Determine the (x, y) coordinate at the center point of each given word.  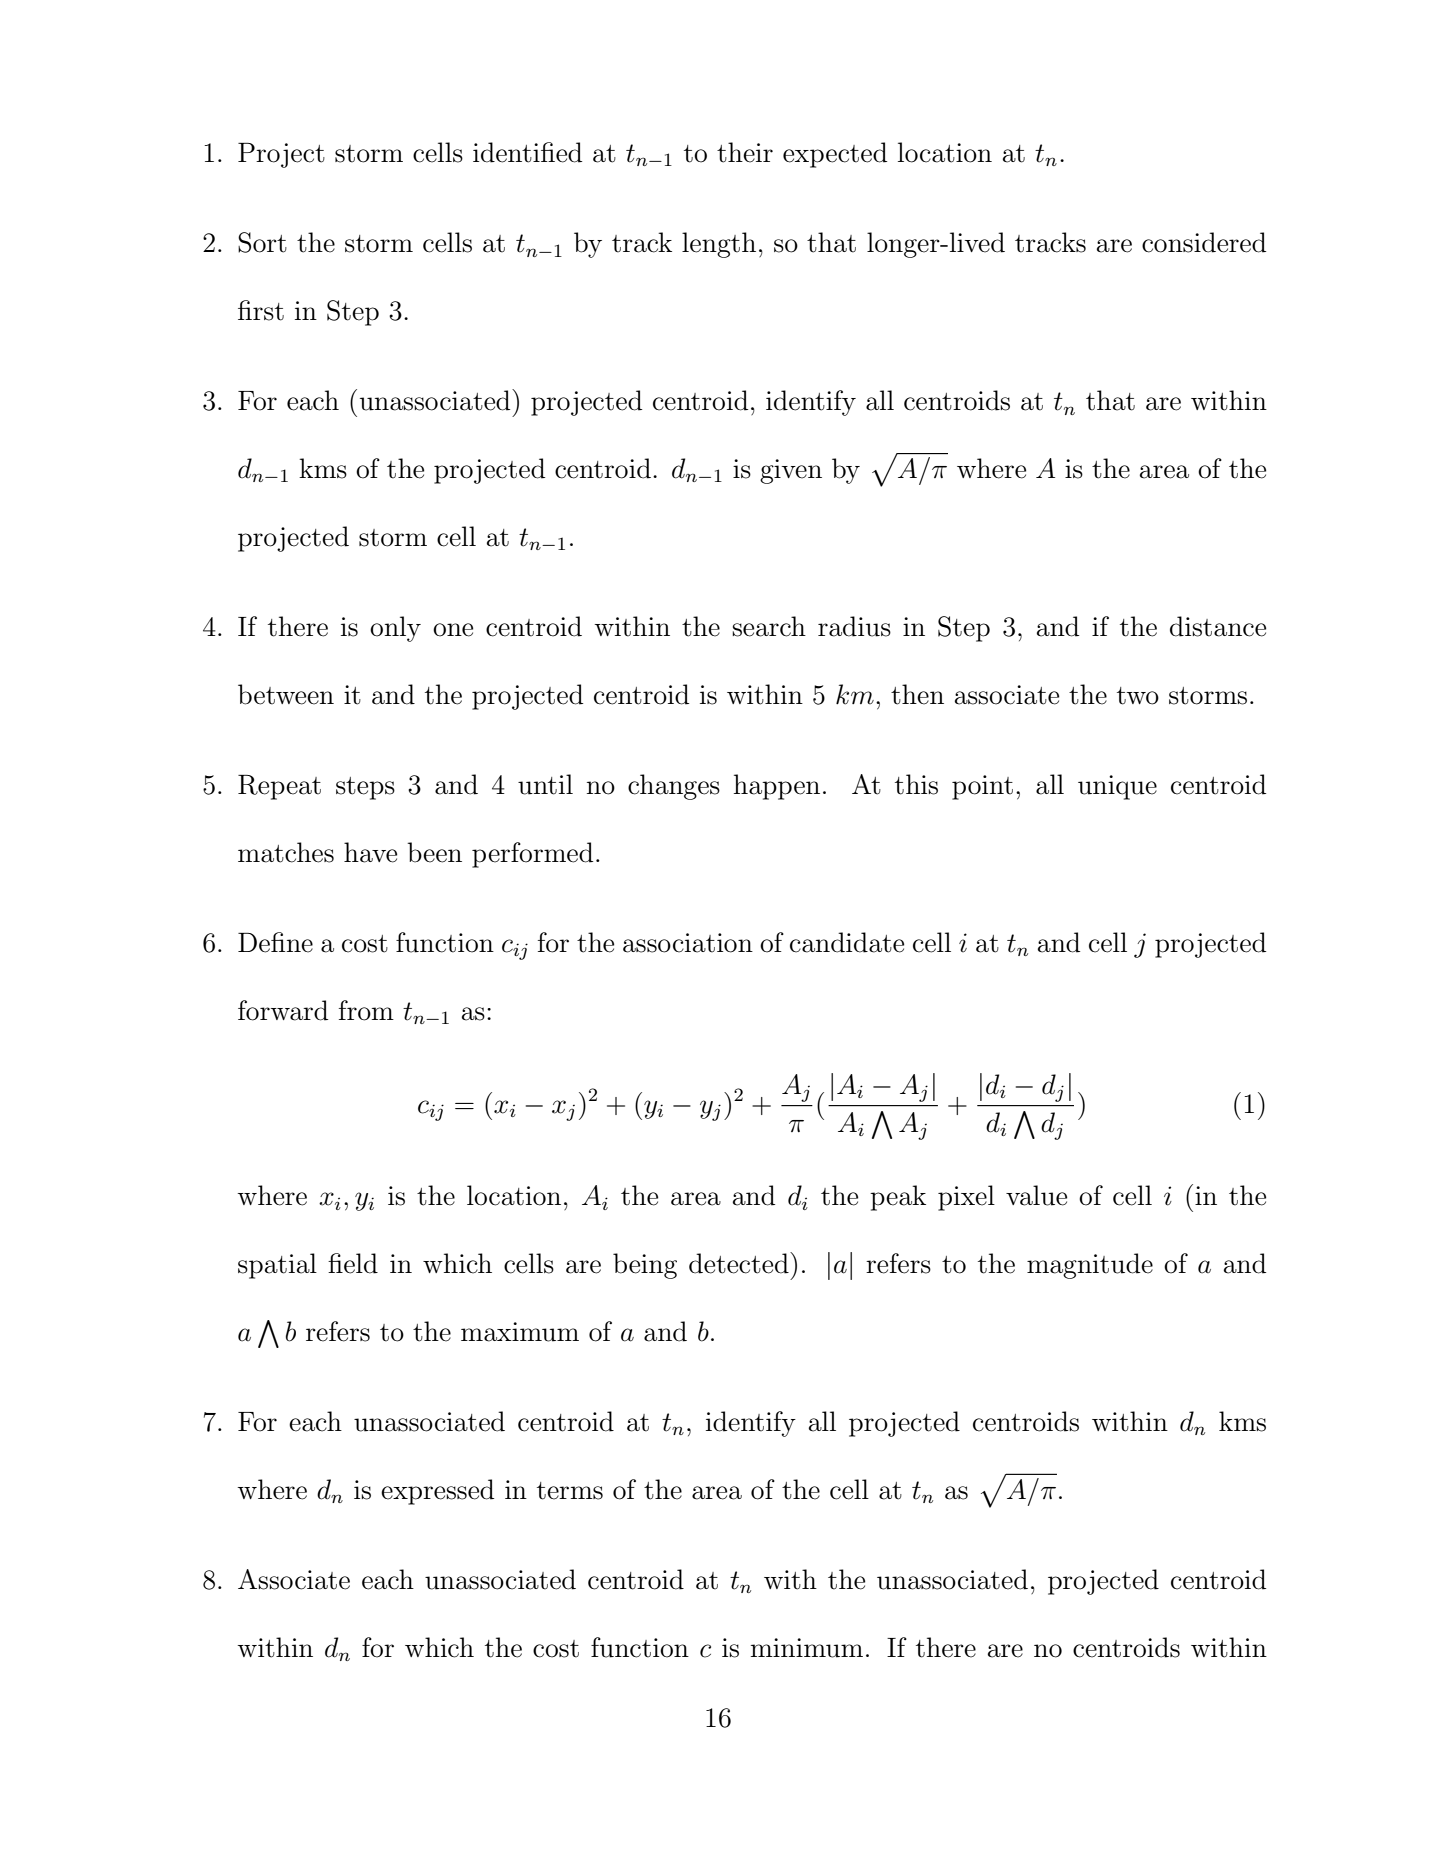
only (395, 629)
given (791, 471)
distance (1218, 626)
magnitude (1090, 1266)
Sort (262, 242)
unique (1117, 787)
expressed (437, 1492)
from (366, 1010)
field (353, 1263)
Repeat (279, 787)
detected (740, 1263)
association (688, 943)
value (1036, 1195)
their (745, 152)
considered (1204, 242)
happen (777, 787)
